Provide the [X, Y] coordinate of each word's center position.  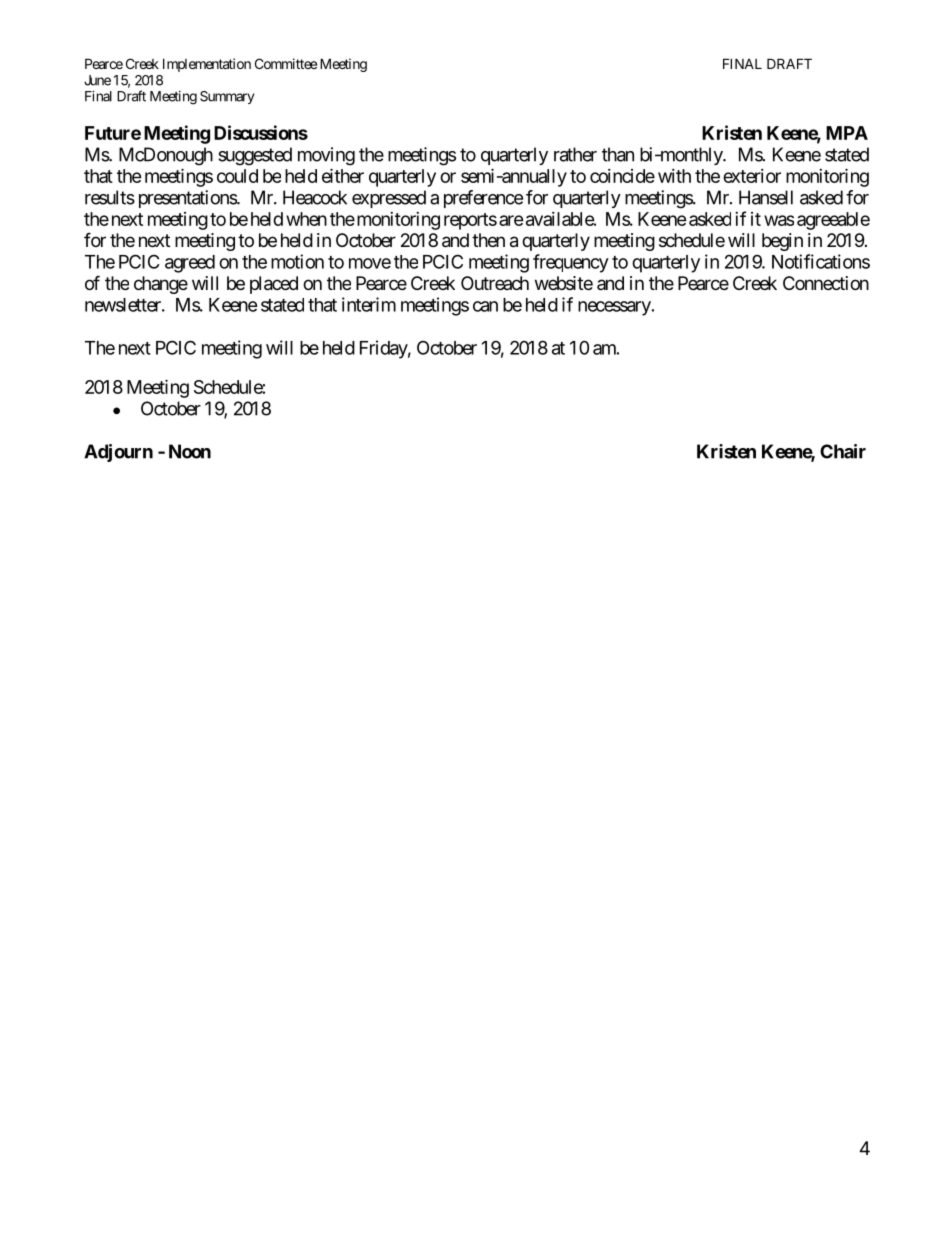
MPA [847, 133]
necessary [614, 308]
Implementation [207, 65]
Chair [843, 451]
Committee [286, 63]
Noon [190, 451]
